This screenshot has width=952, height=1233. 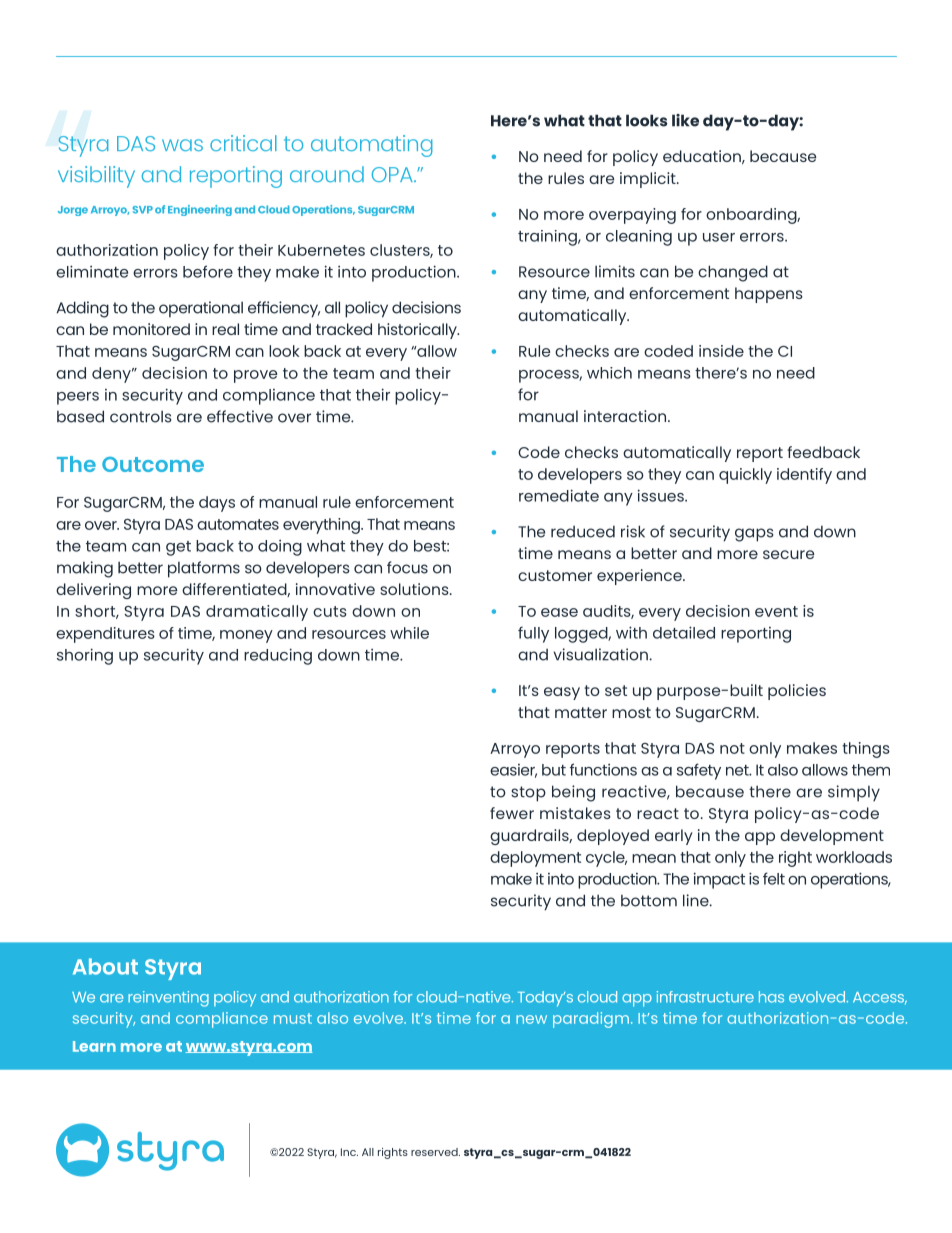 I want to click on OPA, so click(x=393, y=174).
